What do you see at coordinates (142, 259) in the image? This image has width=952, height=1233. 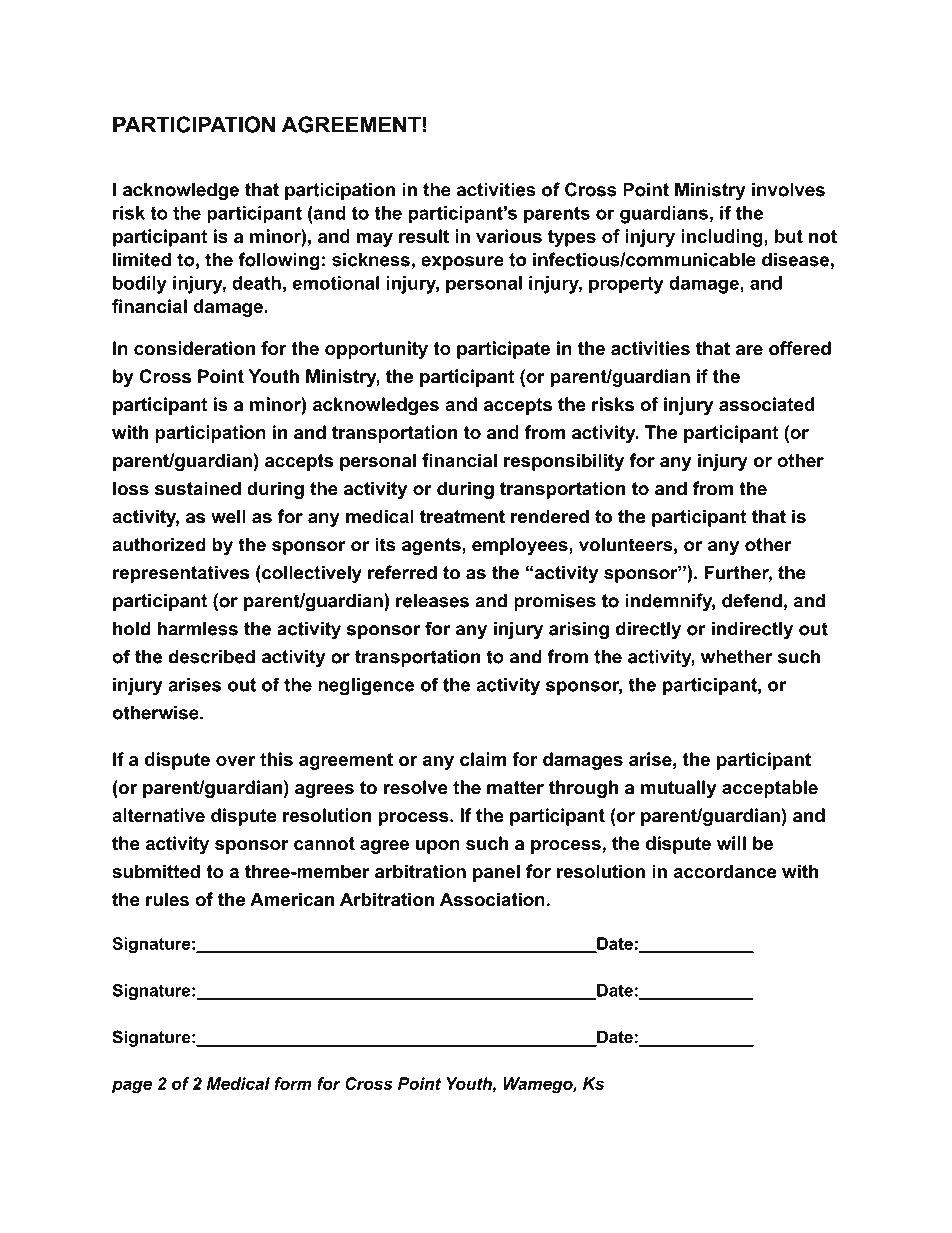 I see `limited` at bounding box center [142, 259].
